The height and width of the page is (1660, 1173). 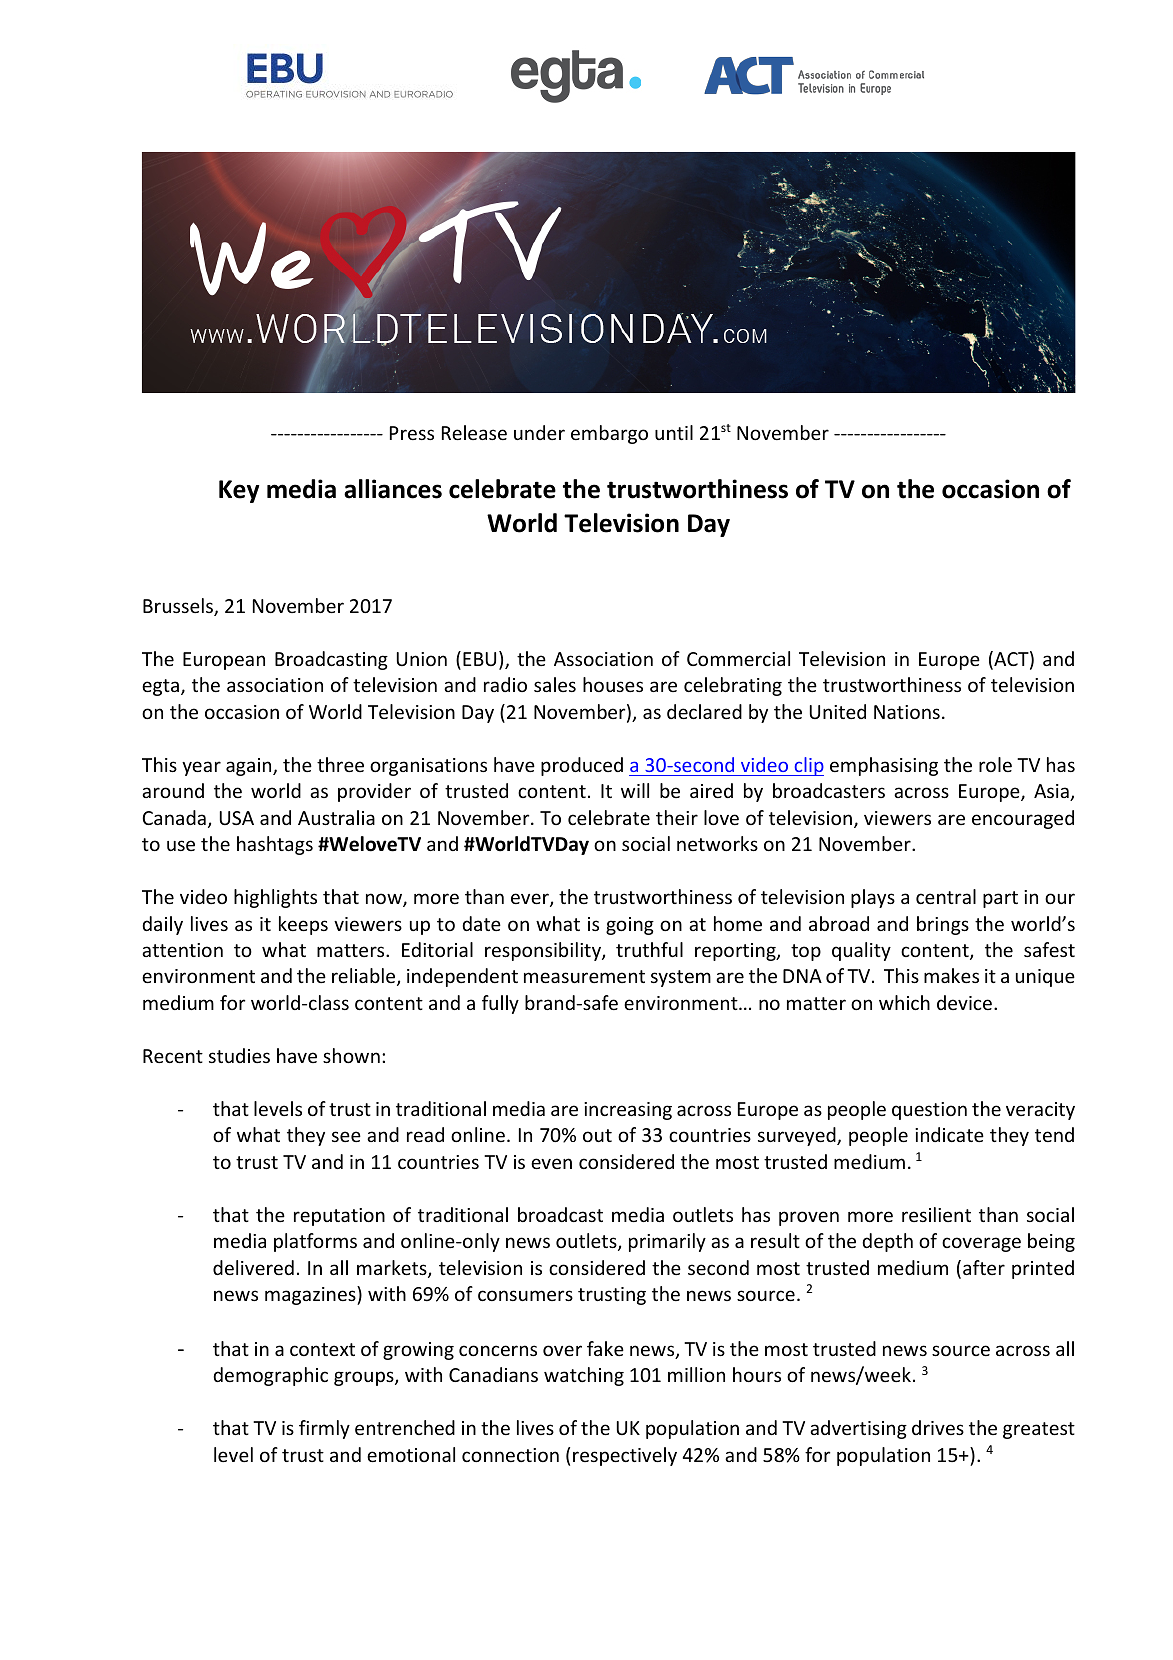 I want to click on Key, so click(x=239, y=491).
